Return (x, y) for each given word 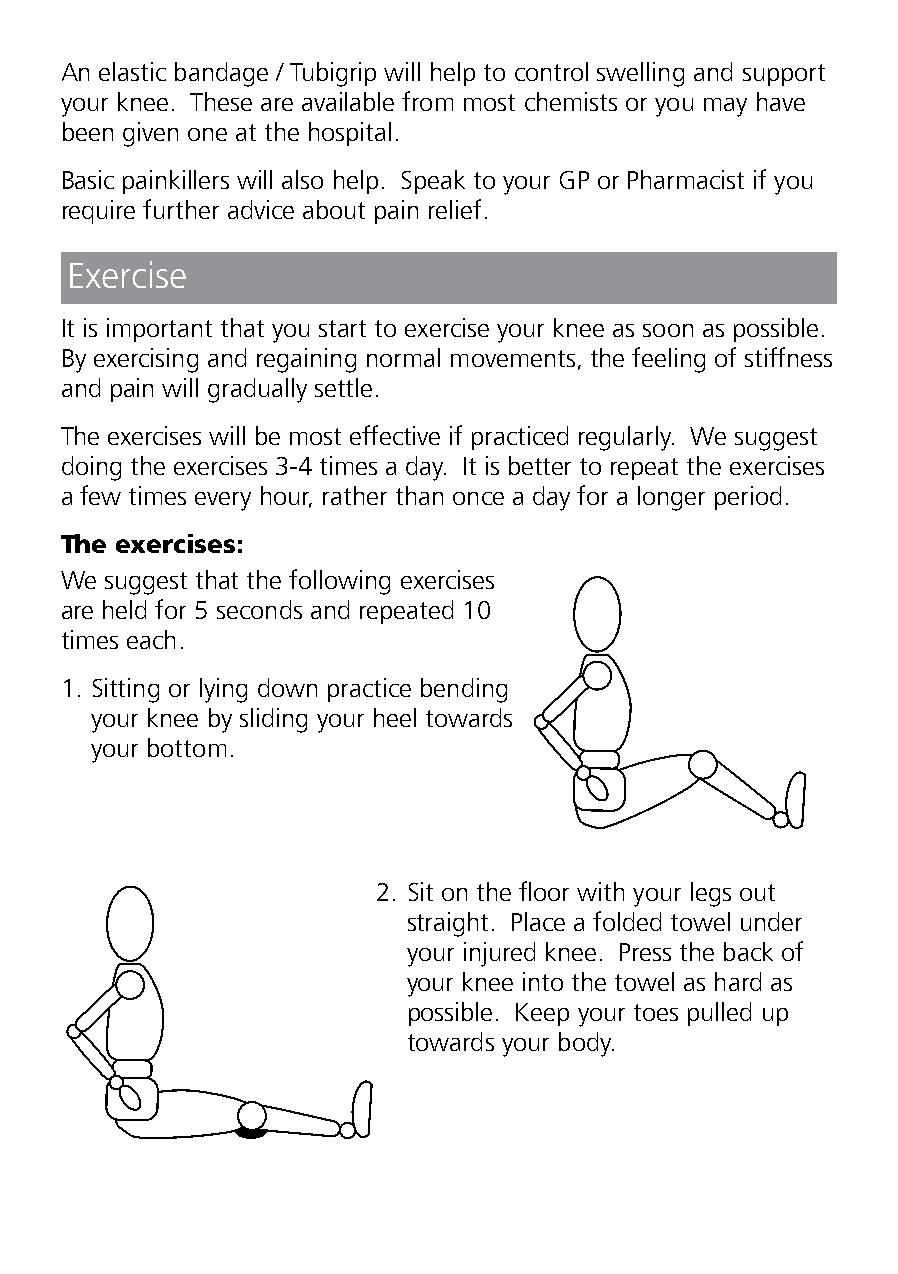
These (221, 101)
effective (395, 435)
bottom (187, 747)
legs (711, 894)
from (427, 101)
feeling (668, 360)
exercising (146, 360)
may (725, 107)
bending (464, 690)
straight (448, 924)
